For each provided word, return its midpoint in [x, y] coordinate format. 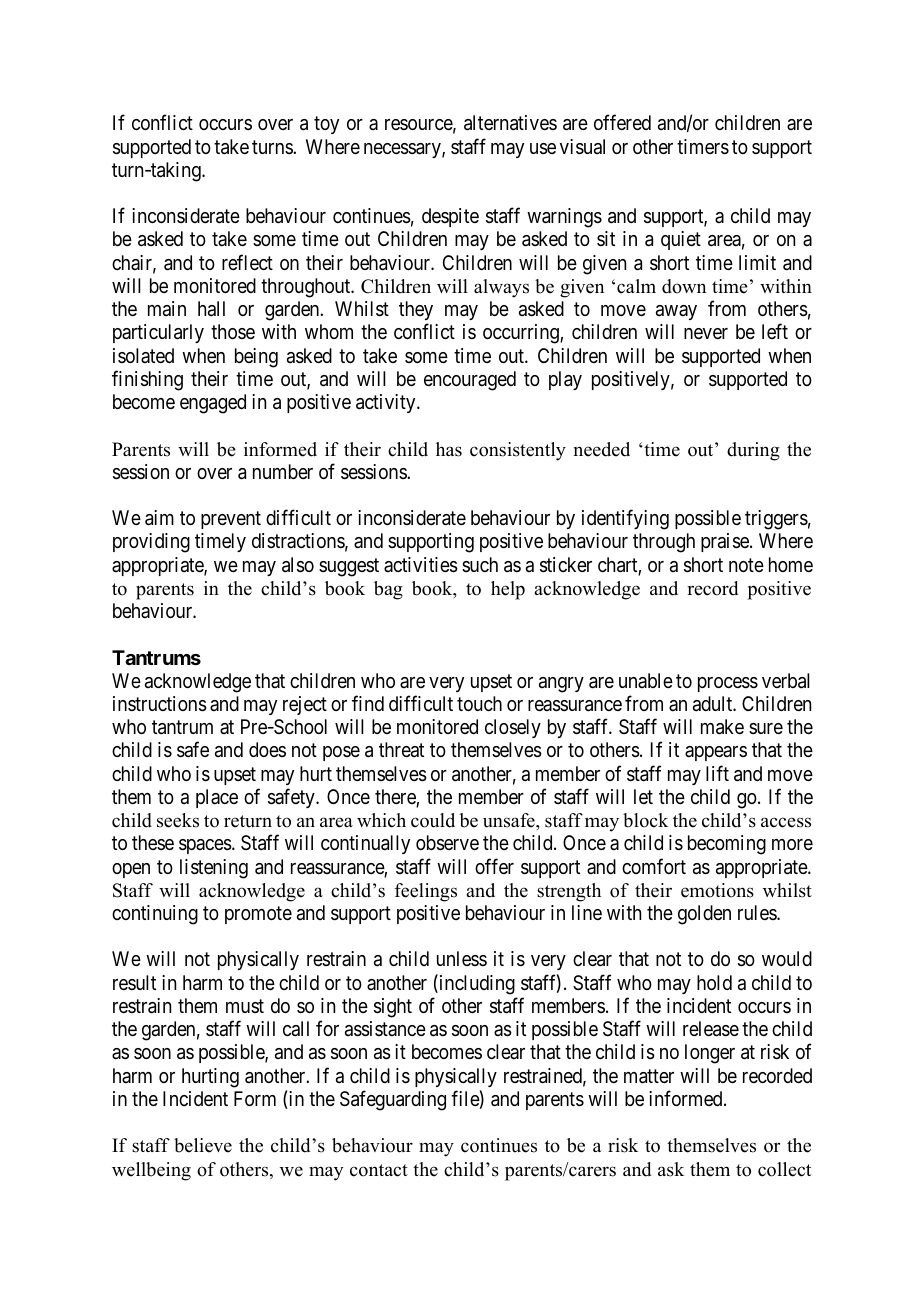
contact [379, 1170]
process [728, 684]
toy [326, 125]
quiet [681, 240]
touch [479, 703]
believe [203, 1145]
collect [784, 1169]
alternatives [510, 123]
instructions [160, 704]
